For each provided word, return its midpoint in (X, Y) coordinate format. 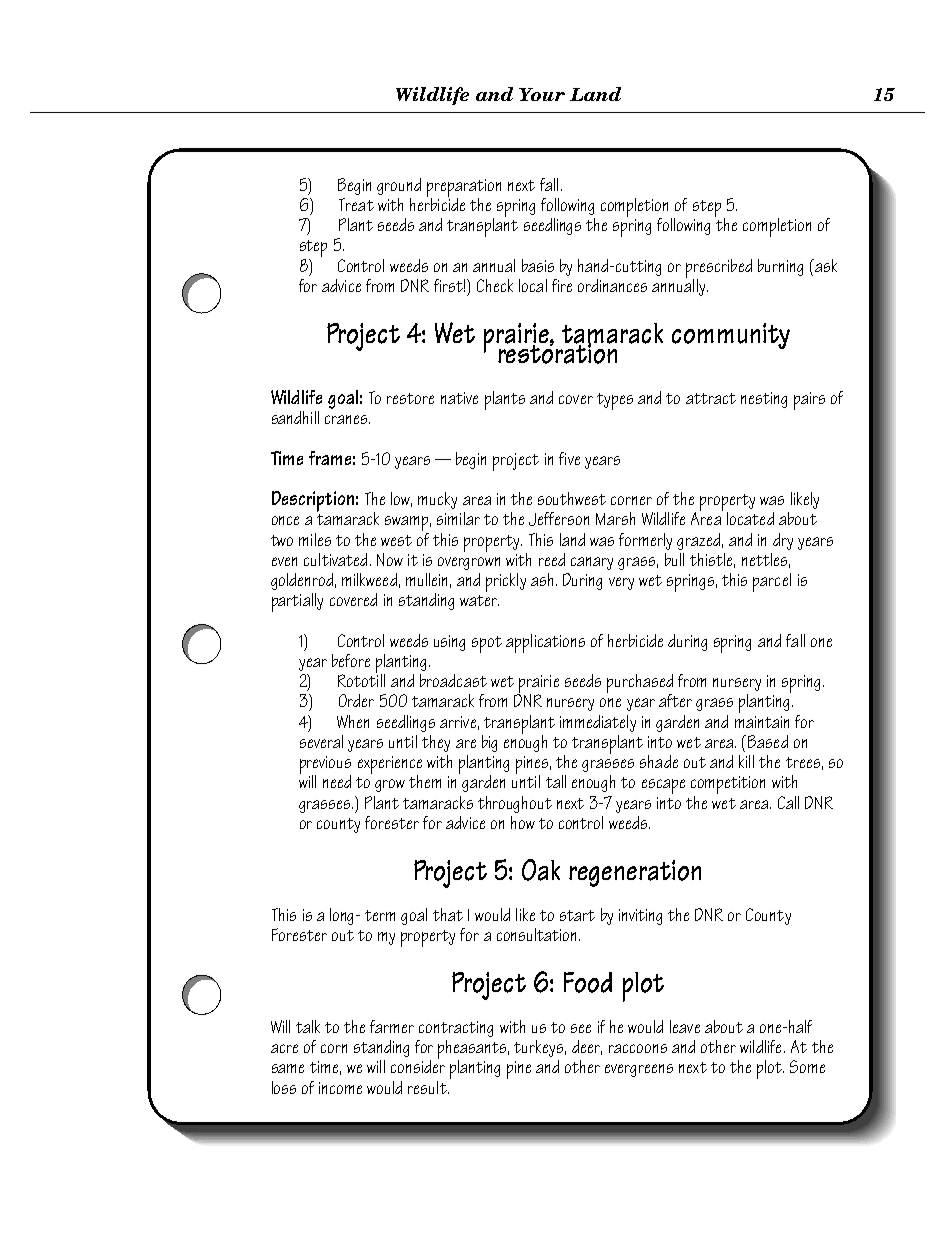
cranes (347, 419)
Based (768, 741)
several (321, 741)
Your (542, 94)
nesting (764, 400)
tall (556, 781)
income (340, 1088)
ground (399, 186)
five (569, 458)
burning (780, 267)
